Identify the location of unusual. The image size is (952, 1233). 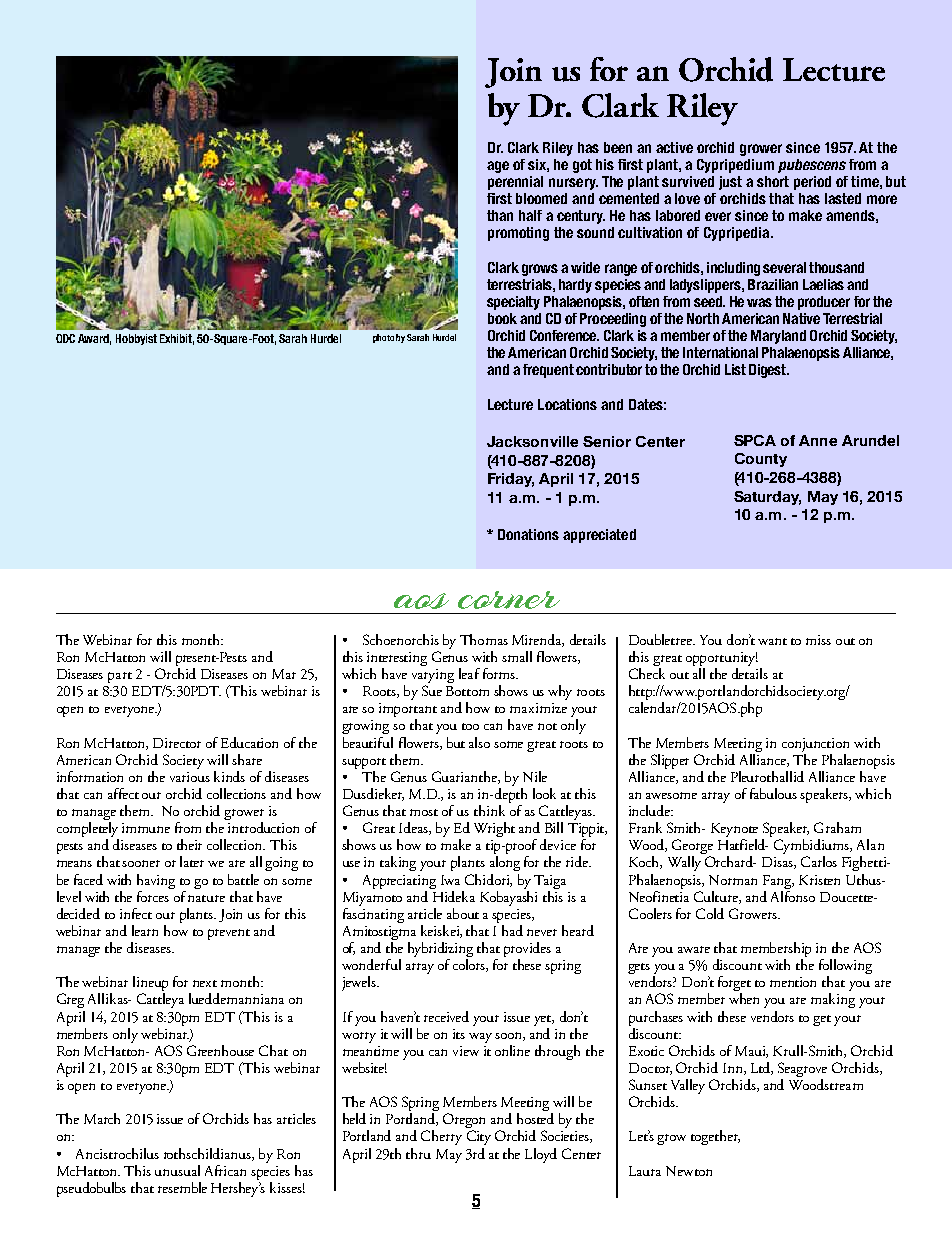
(177, 1170).
